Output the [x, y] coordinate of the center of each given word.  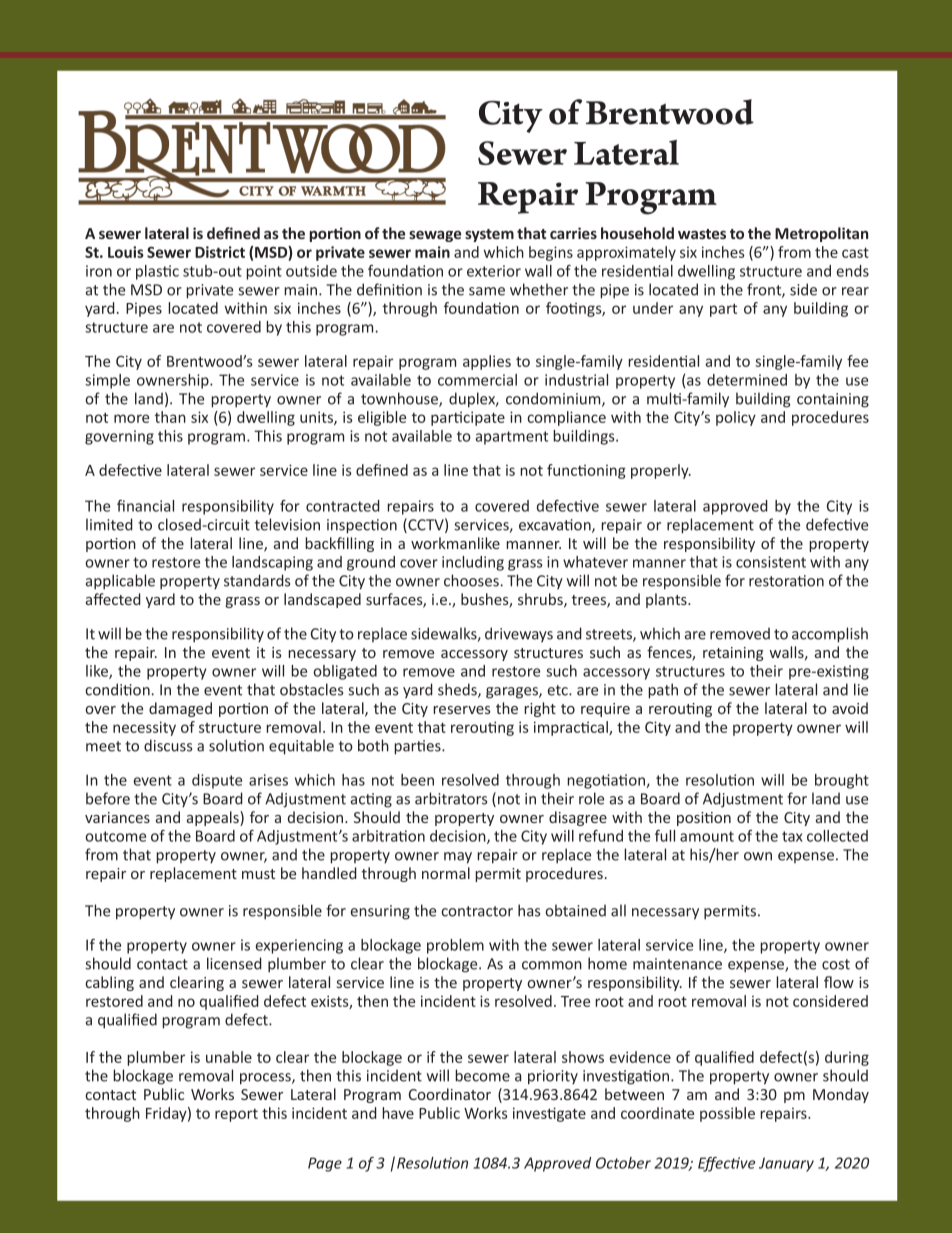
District [220, 252]
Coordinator [450, 1094]
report [236, 1115]
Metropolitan [821, 234]
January [786, 1164]
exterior [494, 271]
